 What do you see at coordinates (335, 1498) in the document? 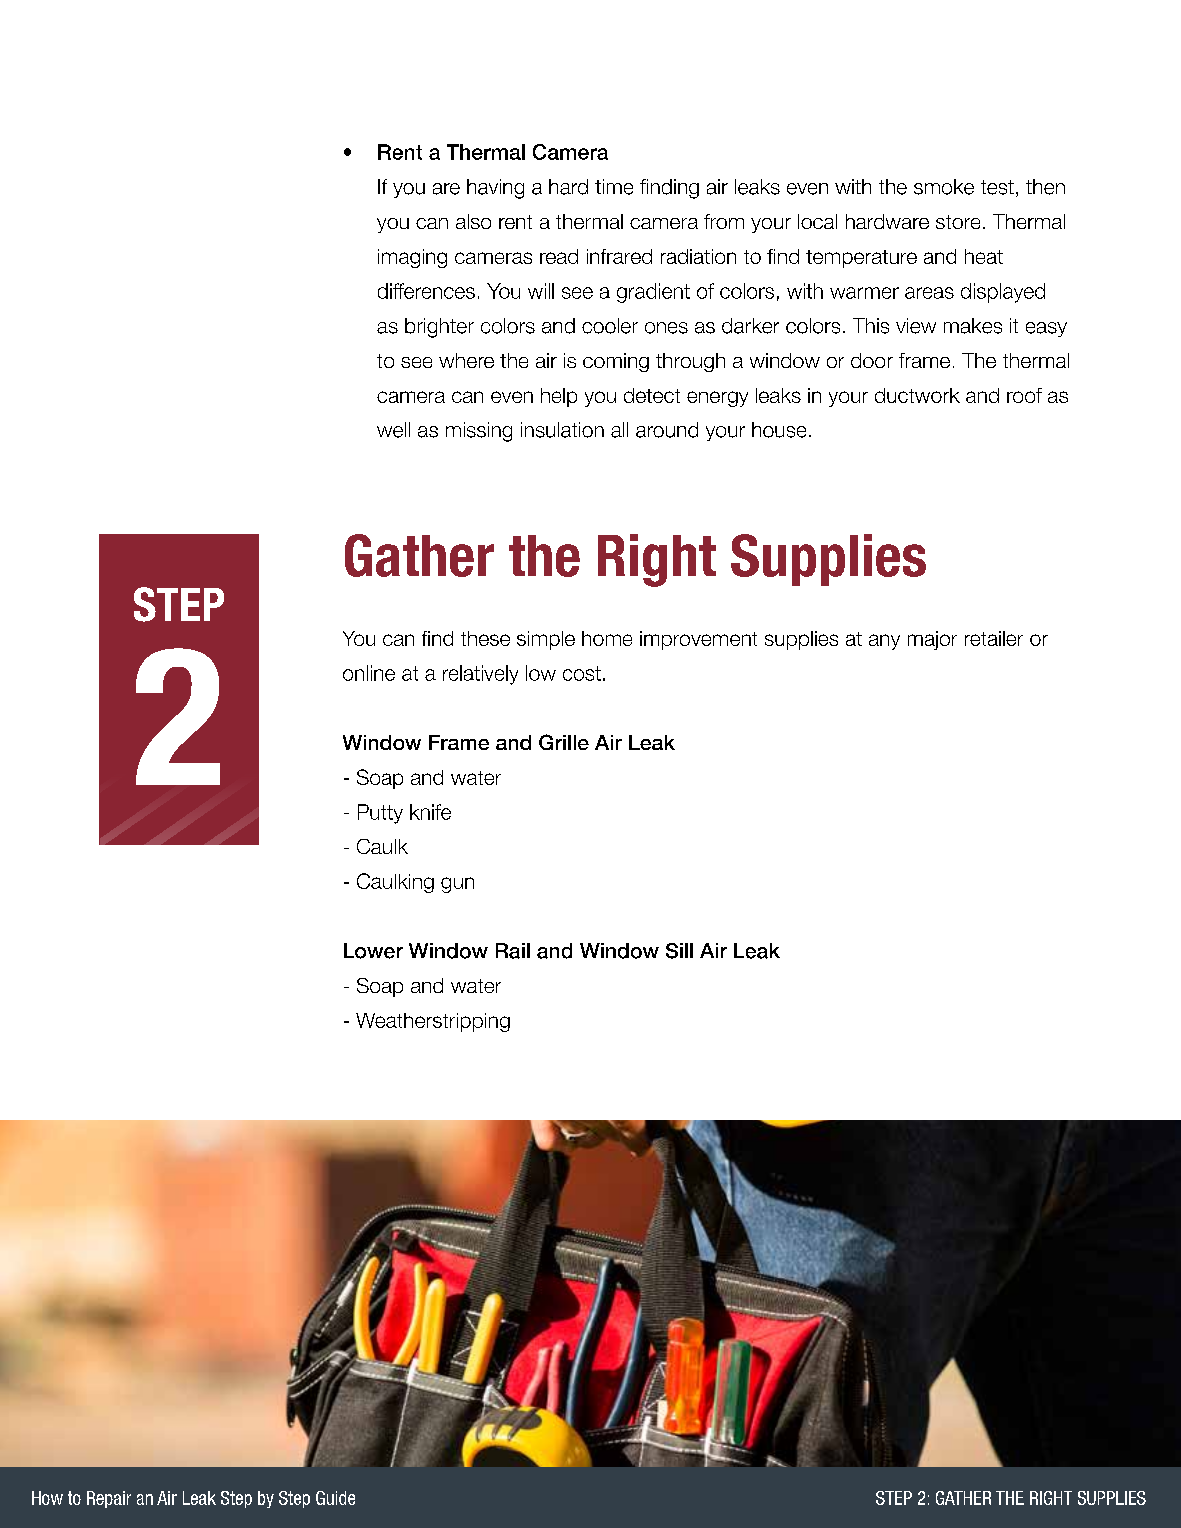
I see `Guide` at bounding box center [335, 1498].
